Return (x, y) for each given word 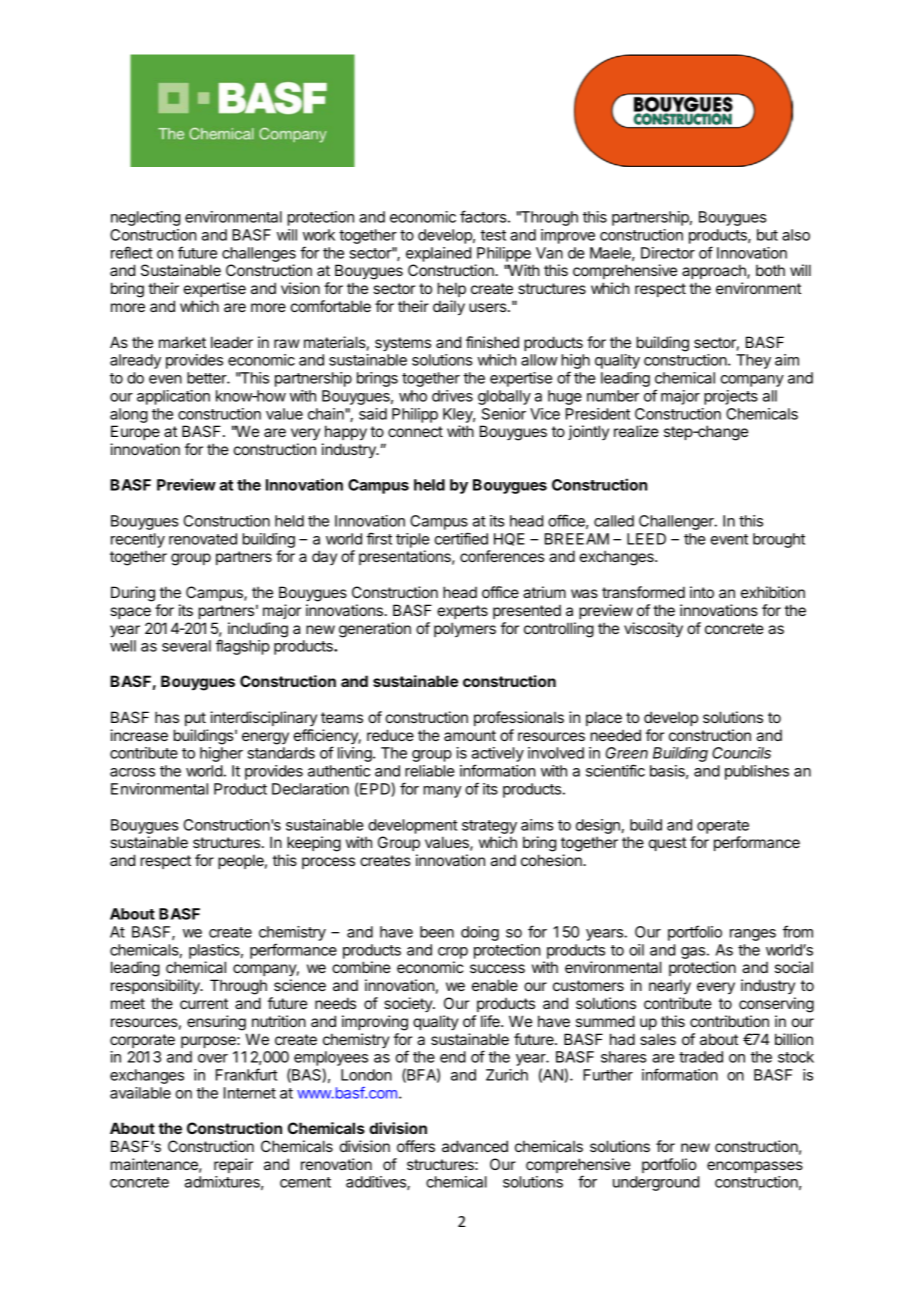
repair (233, 1165)
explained (438, 254)
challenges (259, 254)
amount (470, 735)
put (195, 719)
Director (668, 253)
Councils (741, 753)
